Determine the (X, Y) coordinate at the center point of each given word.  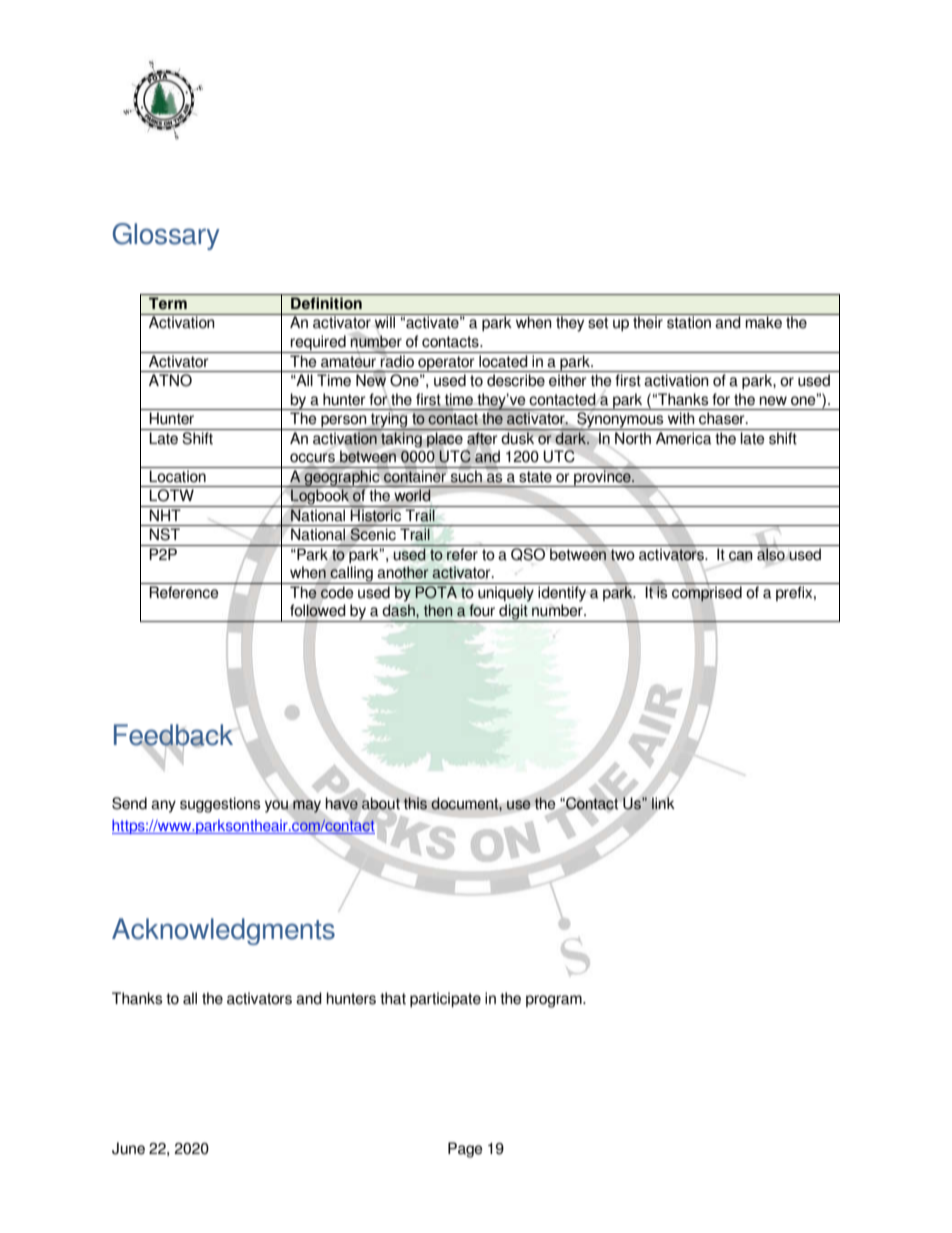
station (689, 321)
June (128, 1148)
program (555, 1001)
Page (465, 1150)
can (741, 556)
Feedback (174, 736)
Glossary (166, 236)
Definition (326, 303)
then (438, 610)
